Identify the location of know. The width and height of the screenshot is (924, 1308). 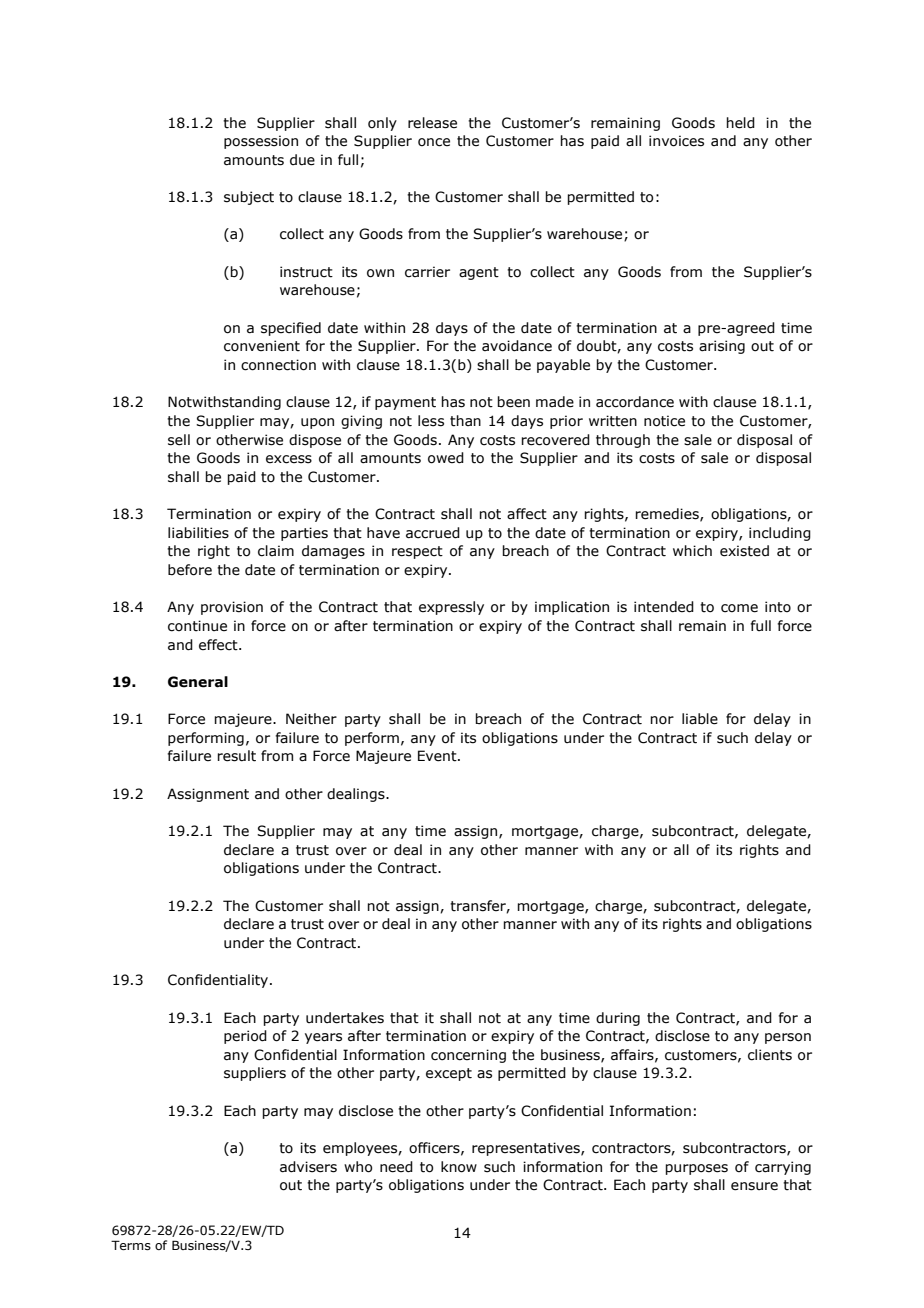
(459, 1167).
